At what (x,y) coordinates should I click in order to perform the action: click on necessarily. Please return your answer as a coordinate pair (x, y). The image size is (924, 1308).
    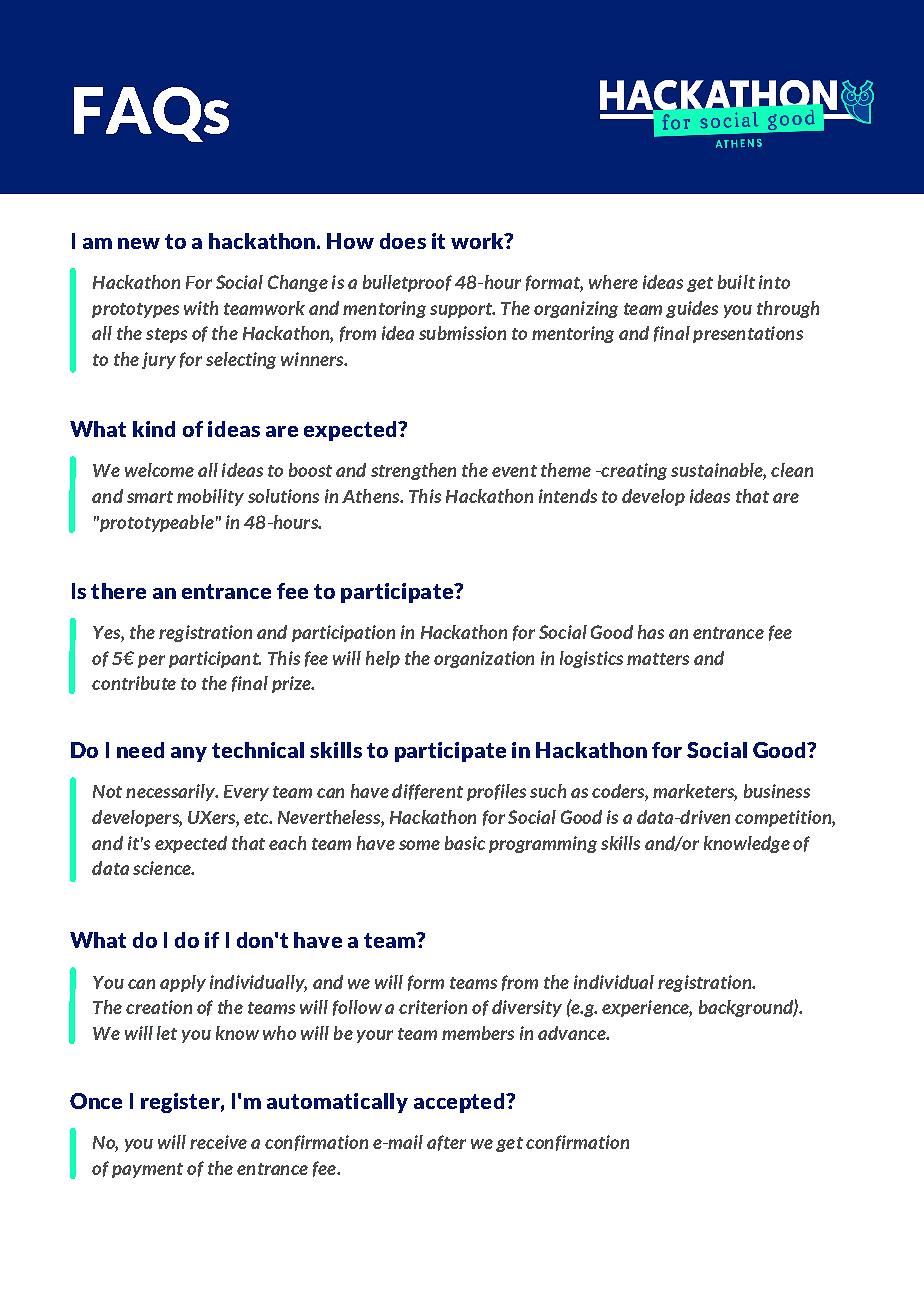
    Looking at the image, I should click on (172, 792).
